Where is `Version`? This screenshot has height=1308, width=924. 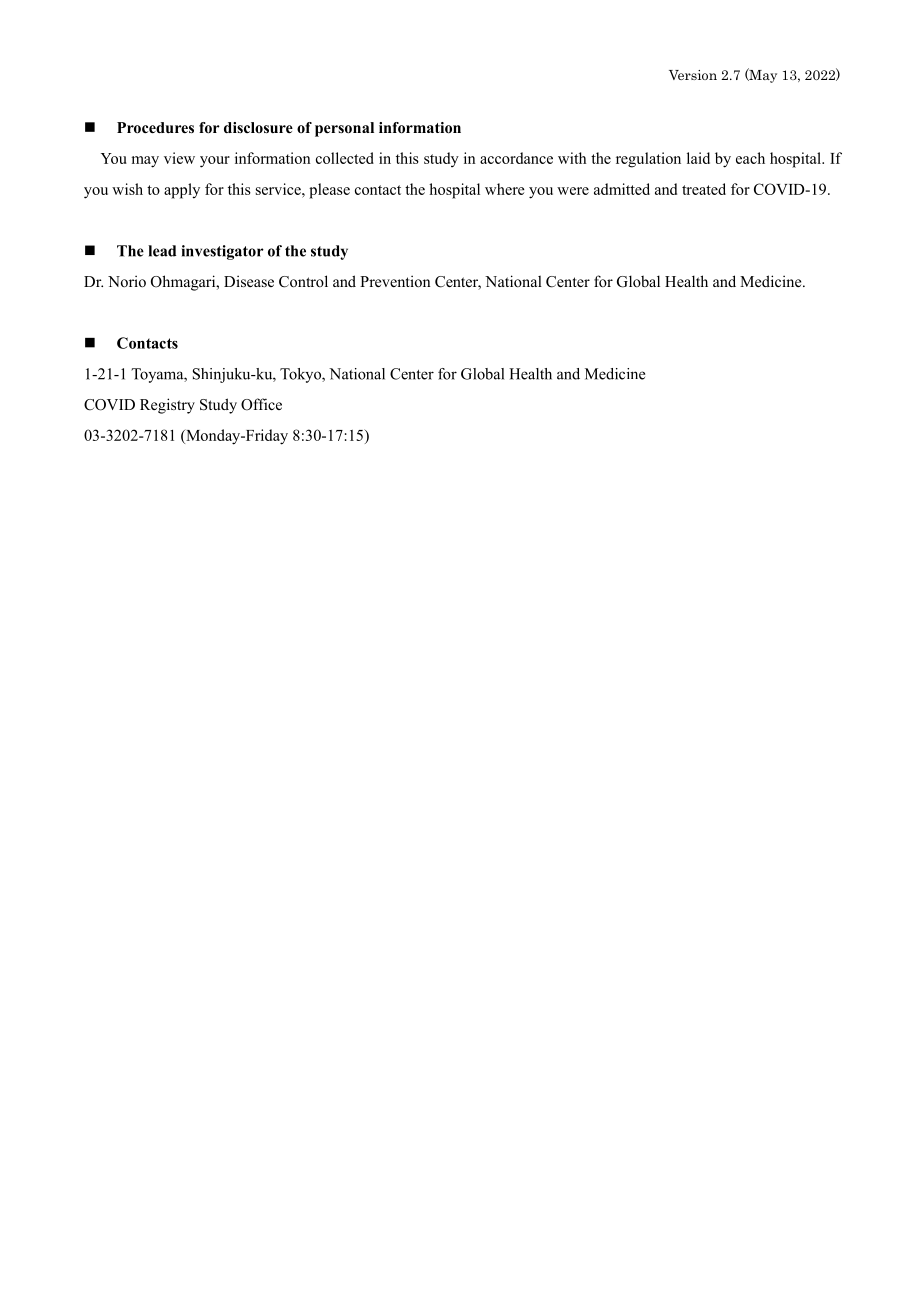 Version is located at coordinates (693, 75).
